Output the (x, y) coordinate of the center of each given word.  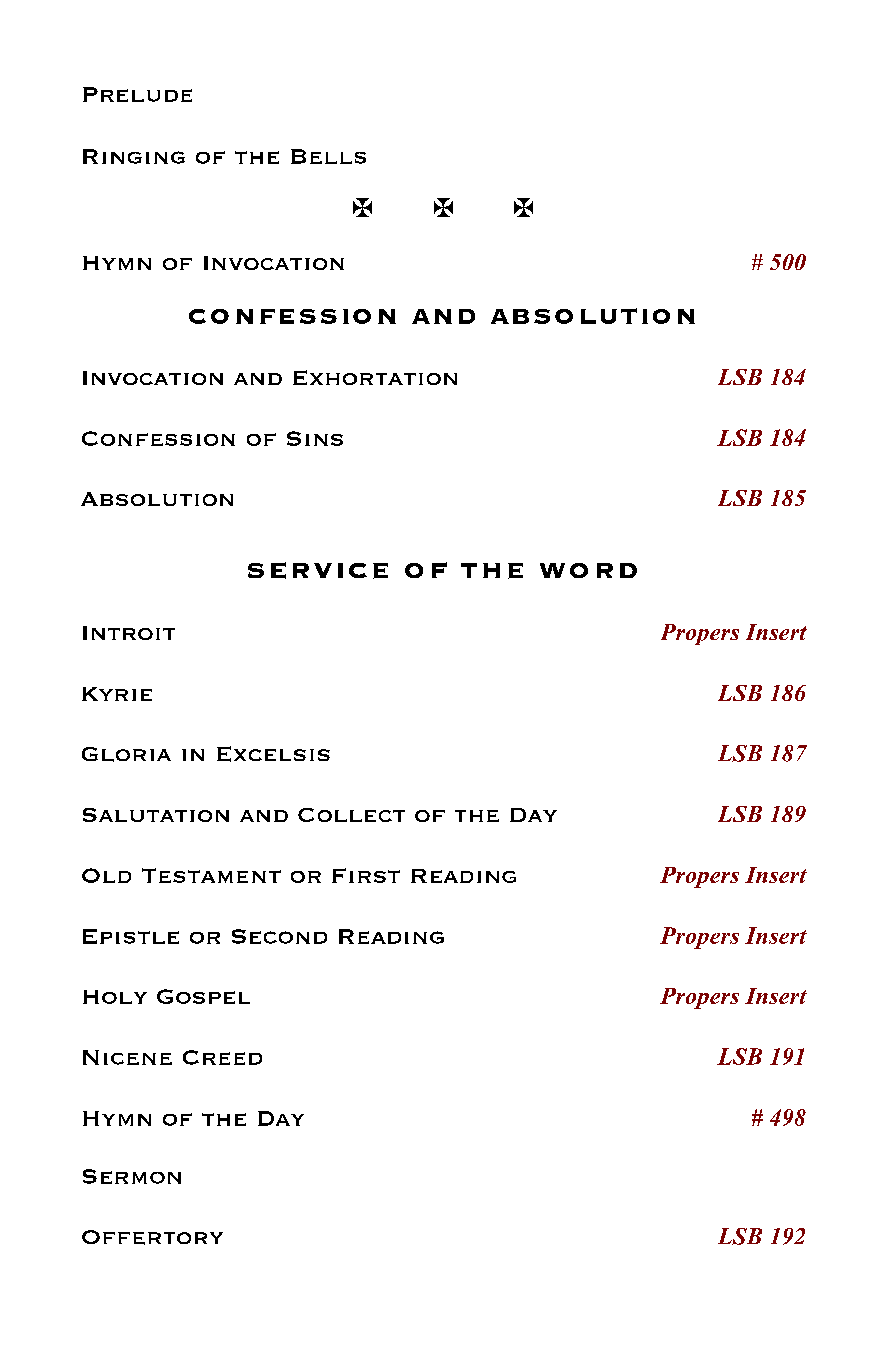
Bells (328, 156)
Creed (222, 1057)
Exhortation (375, 377)
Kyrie (117, 694)
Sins (315, 438)
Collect (351, 815)
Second (279, 936)
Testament (211, 875)
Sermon (132, 1176)
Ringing (134, 156)
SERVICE (318, 570)
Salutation (156, 815)
